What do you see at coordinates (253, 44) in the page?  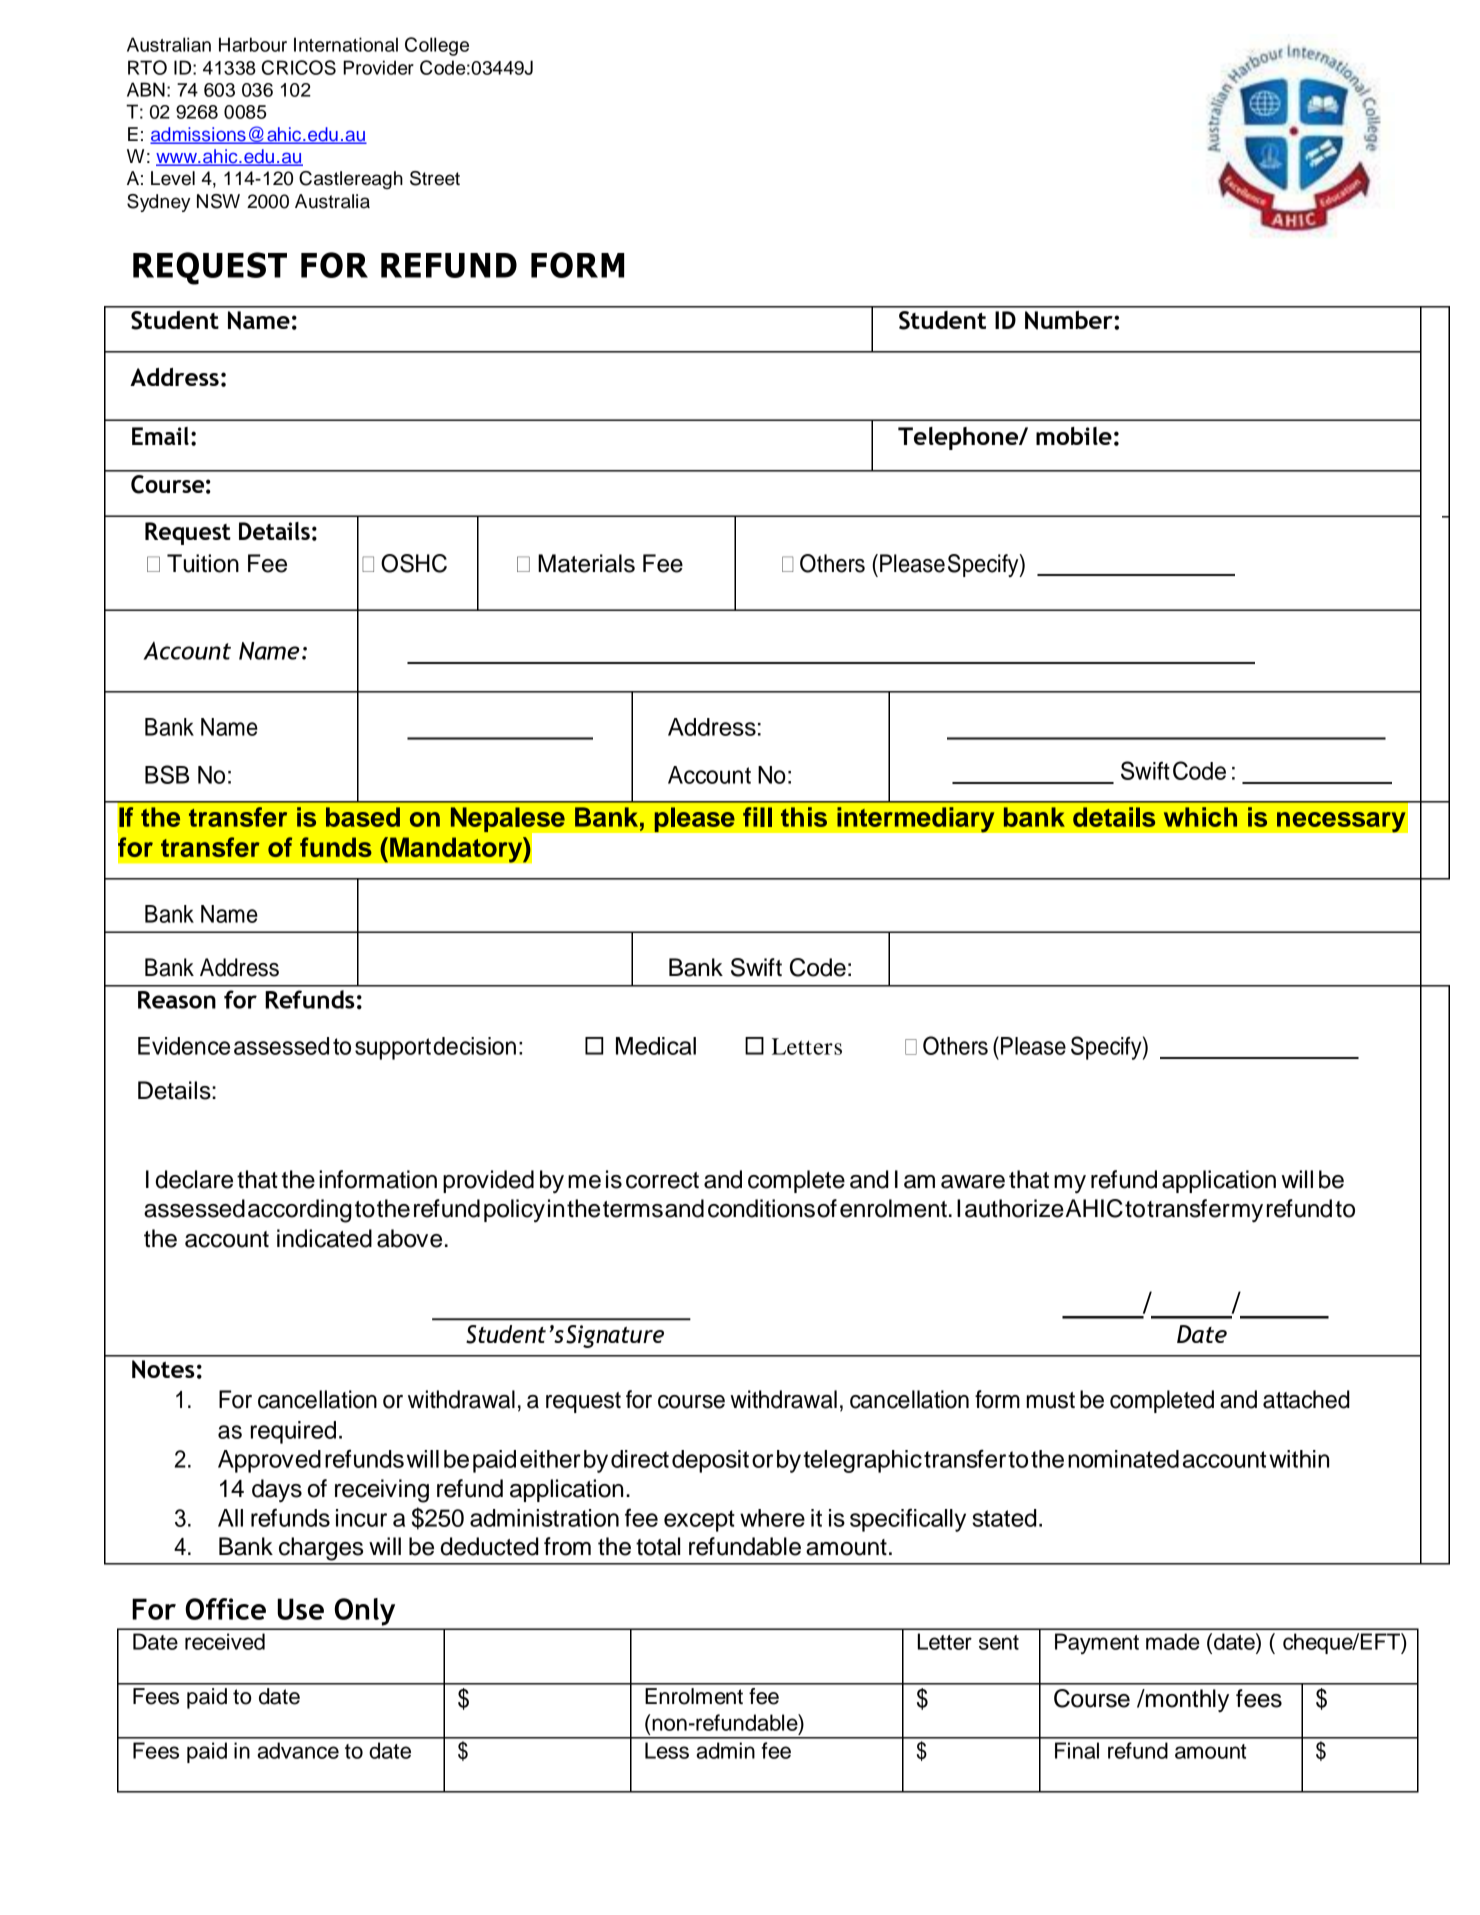 I see `Harbour` at bounding box center [253, 44].
